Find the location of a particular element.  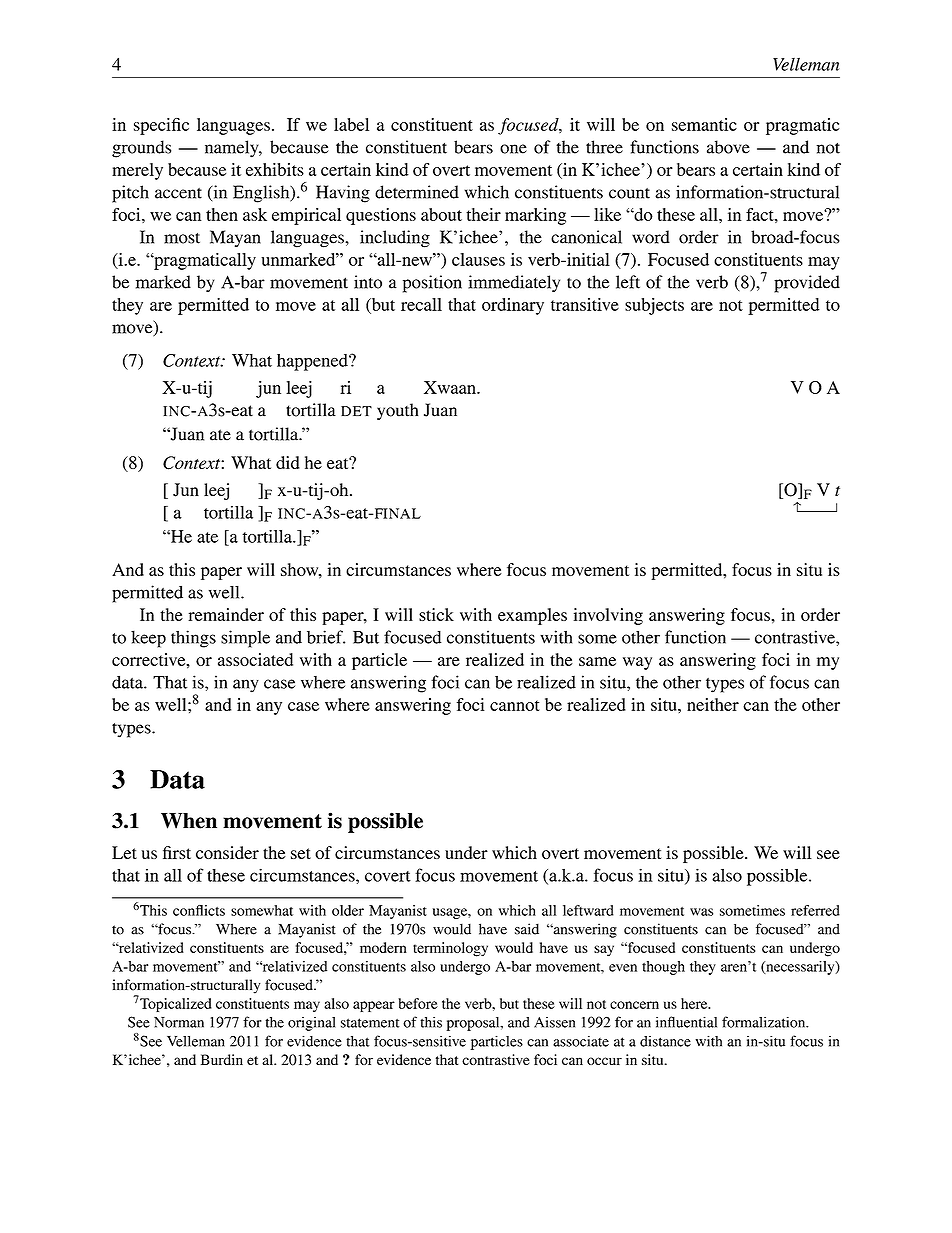

specific is located at coordinates (161, 126).
